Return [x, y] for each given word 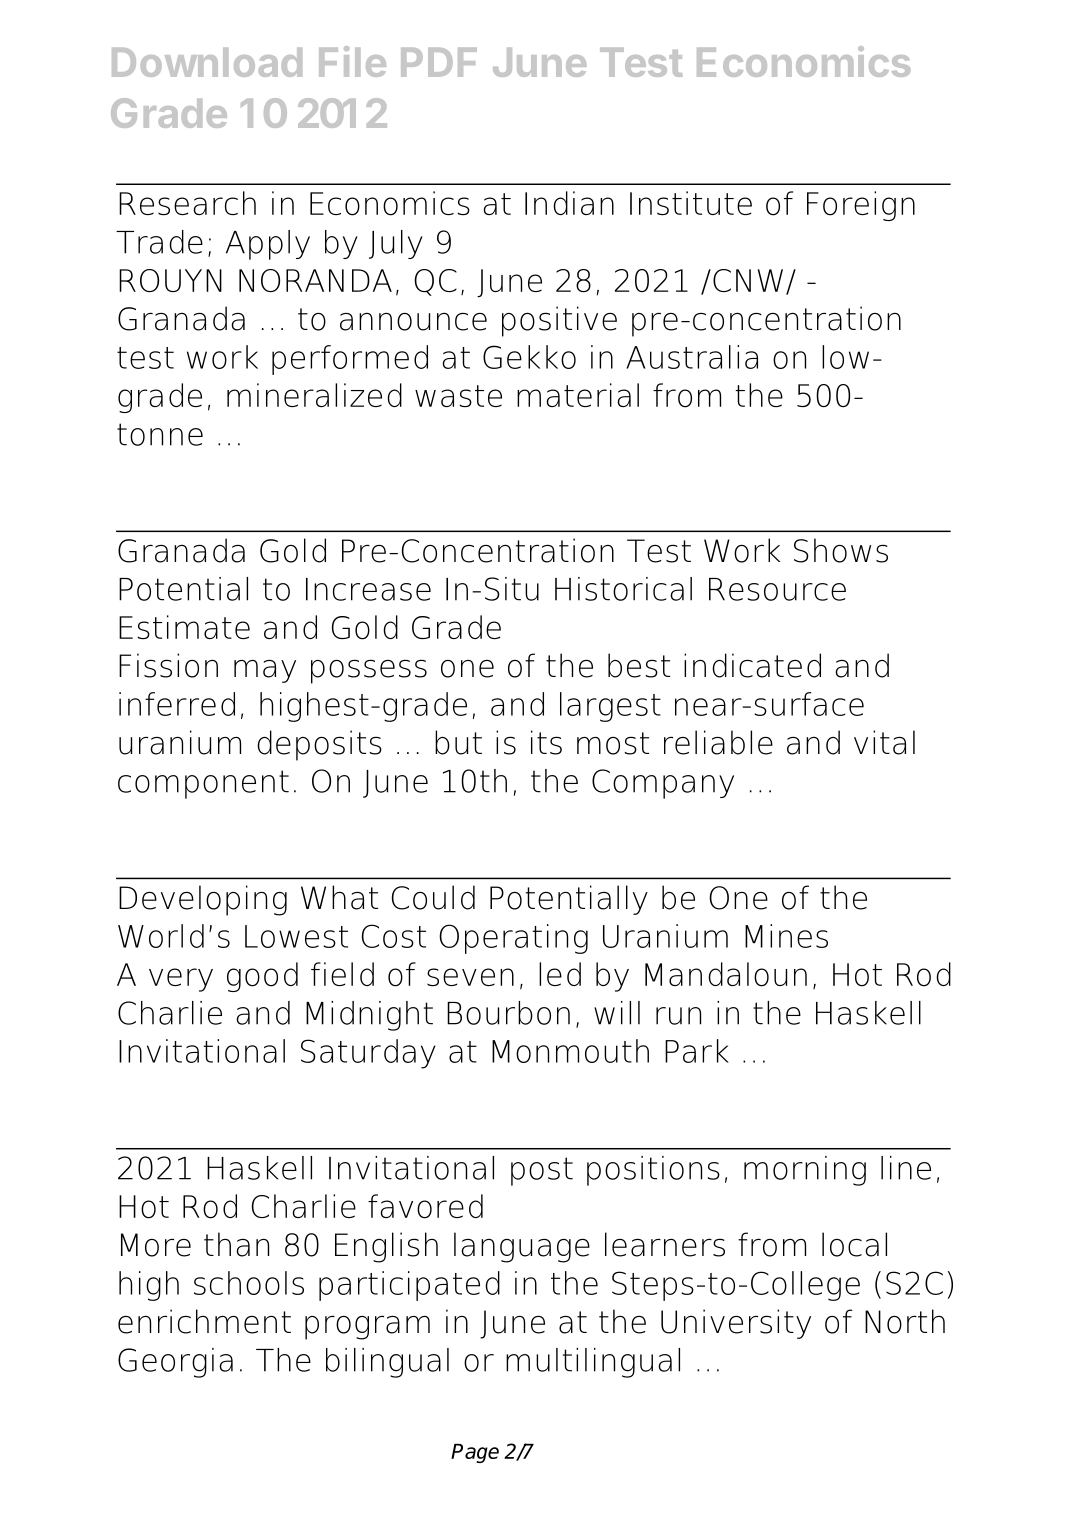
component [203, 784]
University [736, 1324]
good [262, 977]
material [578, 395]
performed [350, 360]
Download [207, 62]
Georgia [175, 1363]
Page [475, 1453]
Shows [841, 550]
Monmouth [570, 1051]
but [458, 742]
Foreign [861, 206]
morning [805, 1171]
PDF [439, 62]
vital [884, 742]
